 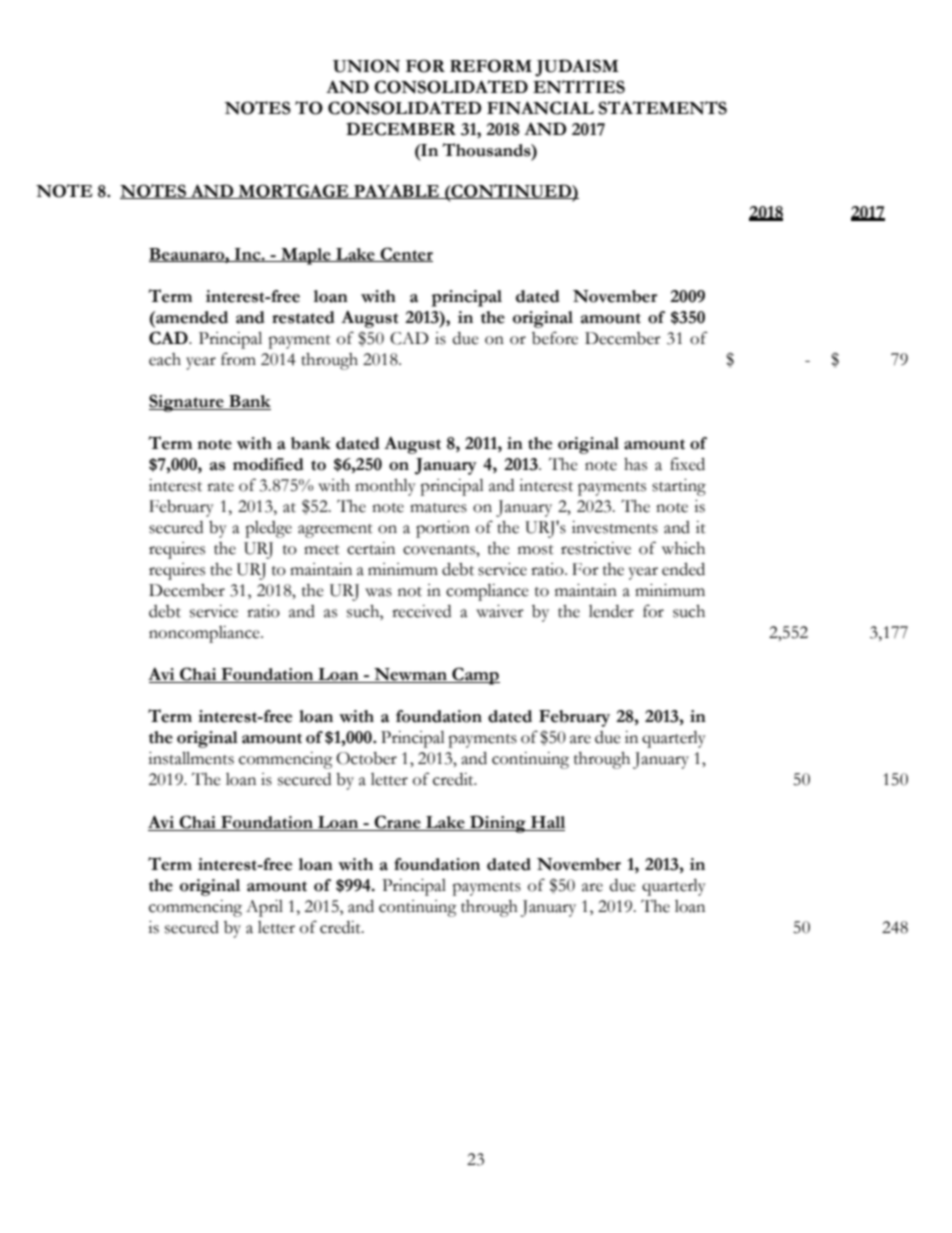 What do you see at coordinates (405, 254) in the screenshot?
I see `Center` at bounding box center [405, 254].
